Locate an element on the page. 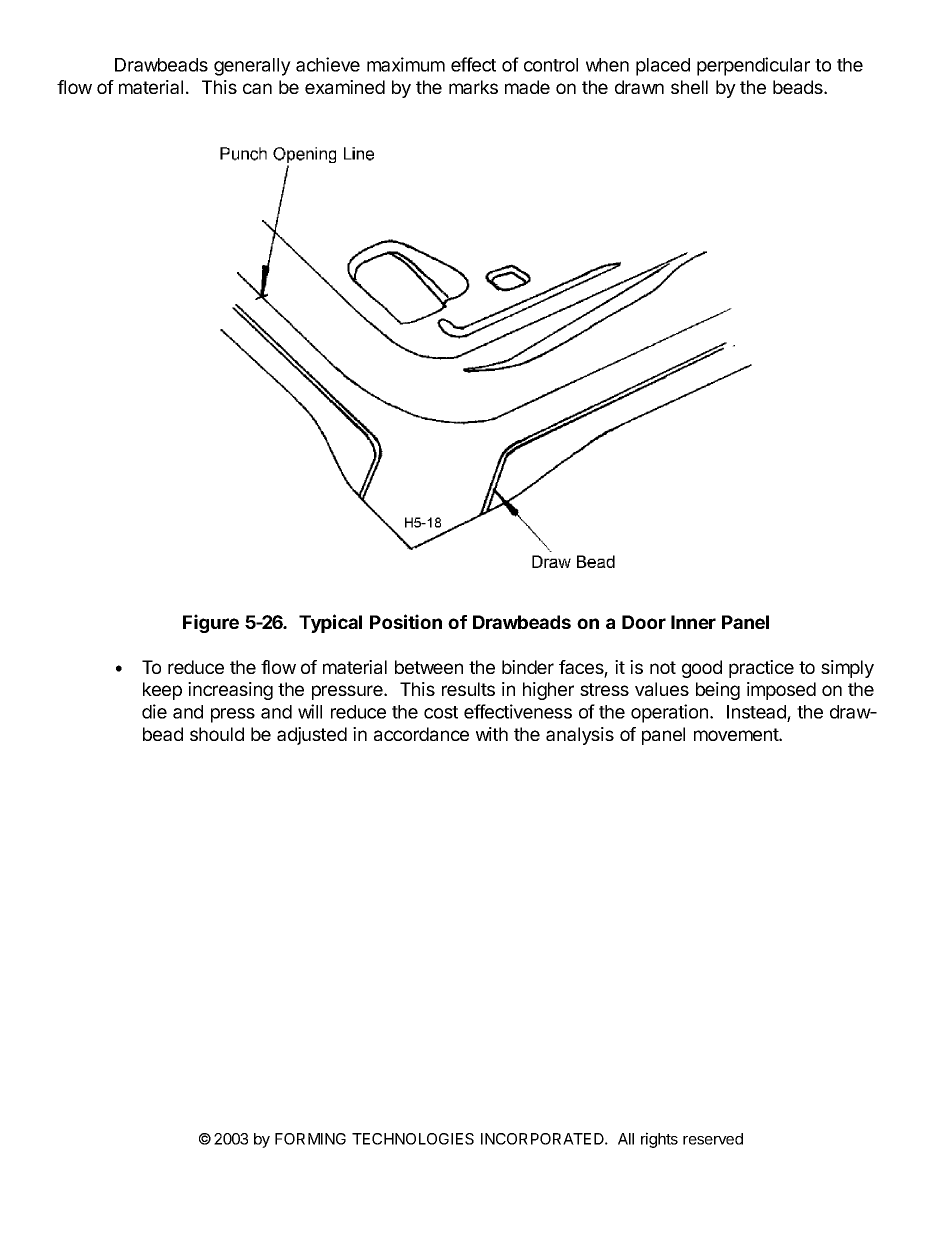 The width and height of the page is (952, 1233). can is located at coordinates (257, 88).
